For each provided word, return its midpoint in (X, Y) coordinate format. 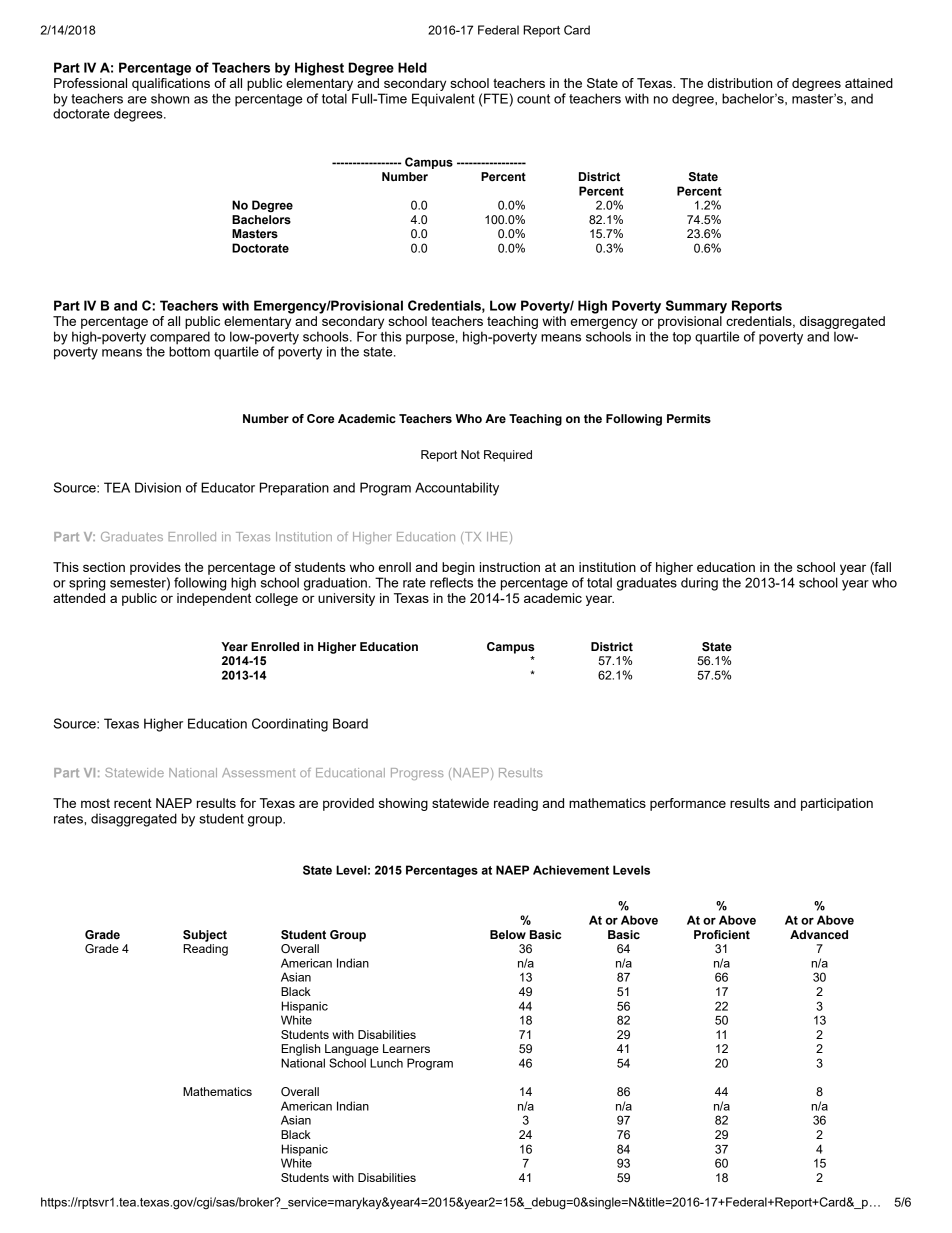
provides (155, 568)
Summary (696, 307)
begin (458, 568)
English (300, 1050)
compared (180, 338)
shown (170, 99)
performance (688, 804)
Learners (406, 1048)
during (699, 584)
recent (133, 803)
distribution (739, 83)
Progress (417, 774)
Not (470, 454)
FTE (497, 98)
